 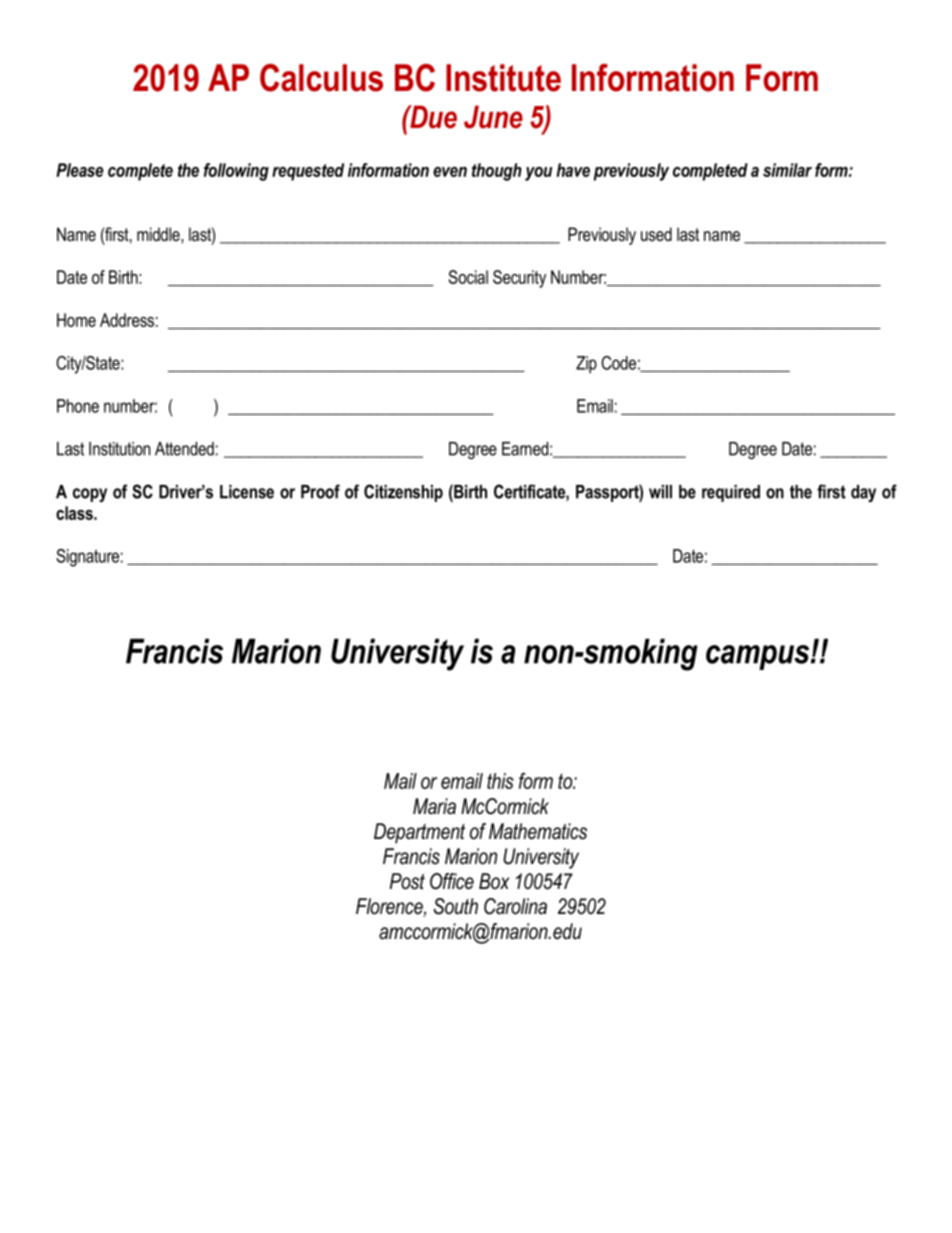 I want to click on Post, so click(x=407, y=881).
